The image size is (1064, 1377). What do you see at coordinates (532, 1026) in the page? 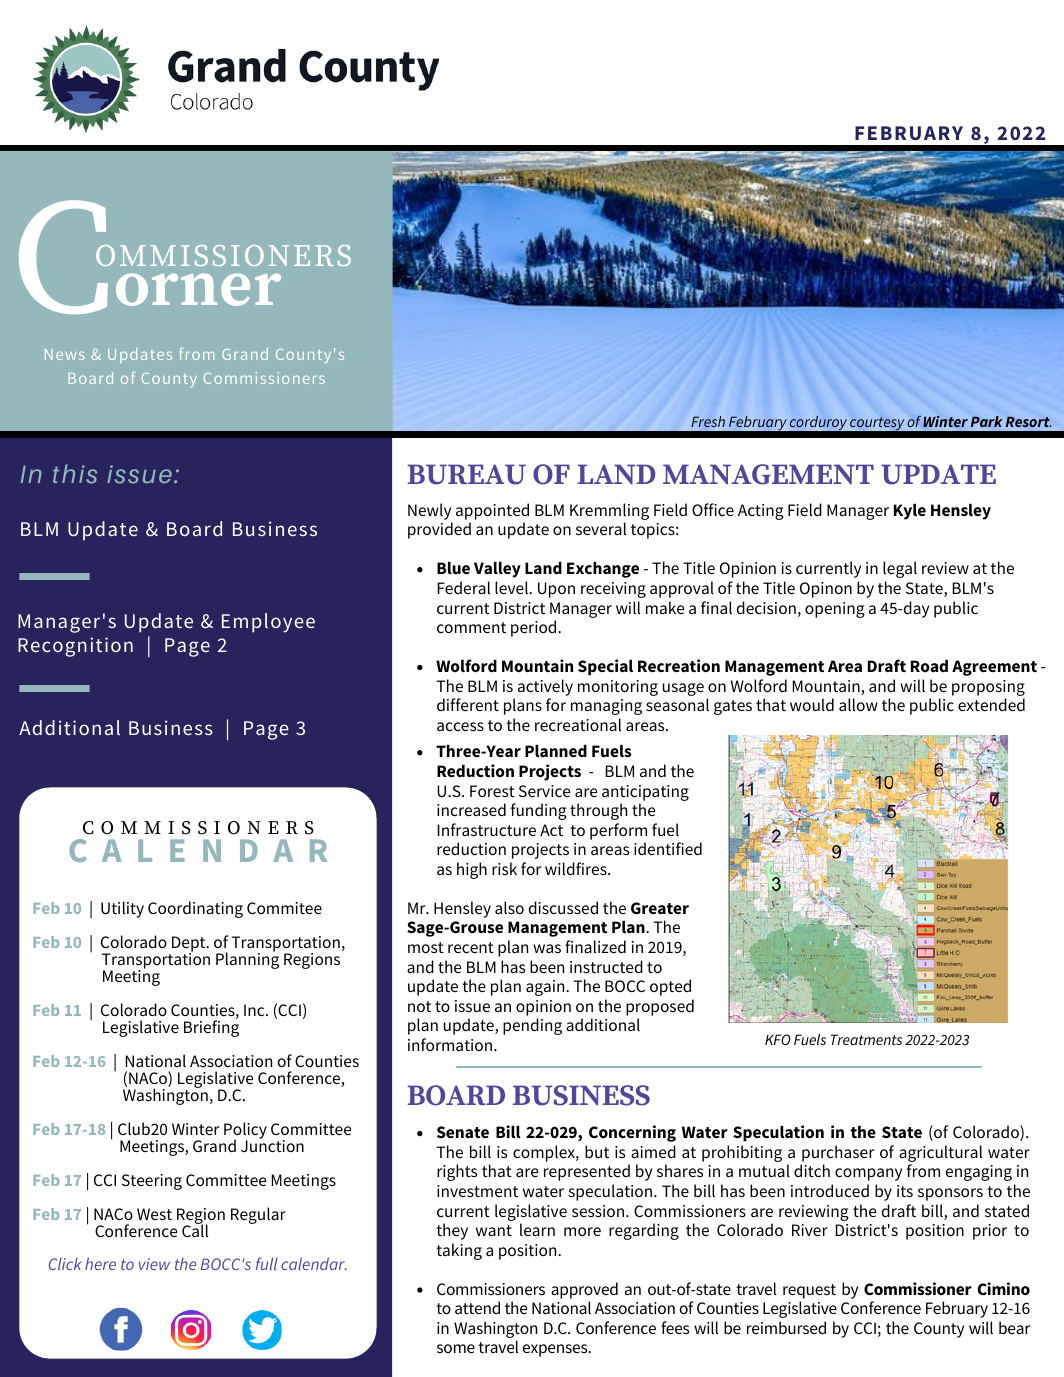
I see `pending` at bounding box center [532, 1026].
